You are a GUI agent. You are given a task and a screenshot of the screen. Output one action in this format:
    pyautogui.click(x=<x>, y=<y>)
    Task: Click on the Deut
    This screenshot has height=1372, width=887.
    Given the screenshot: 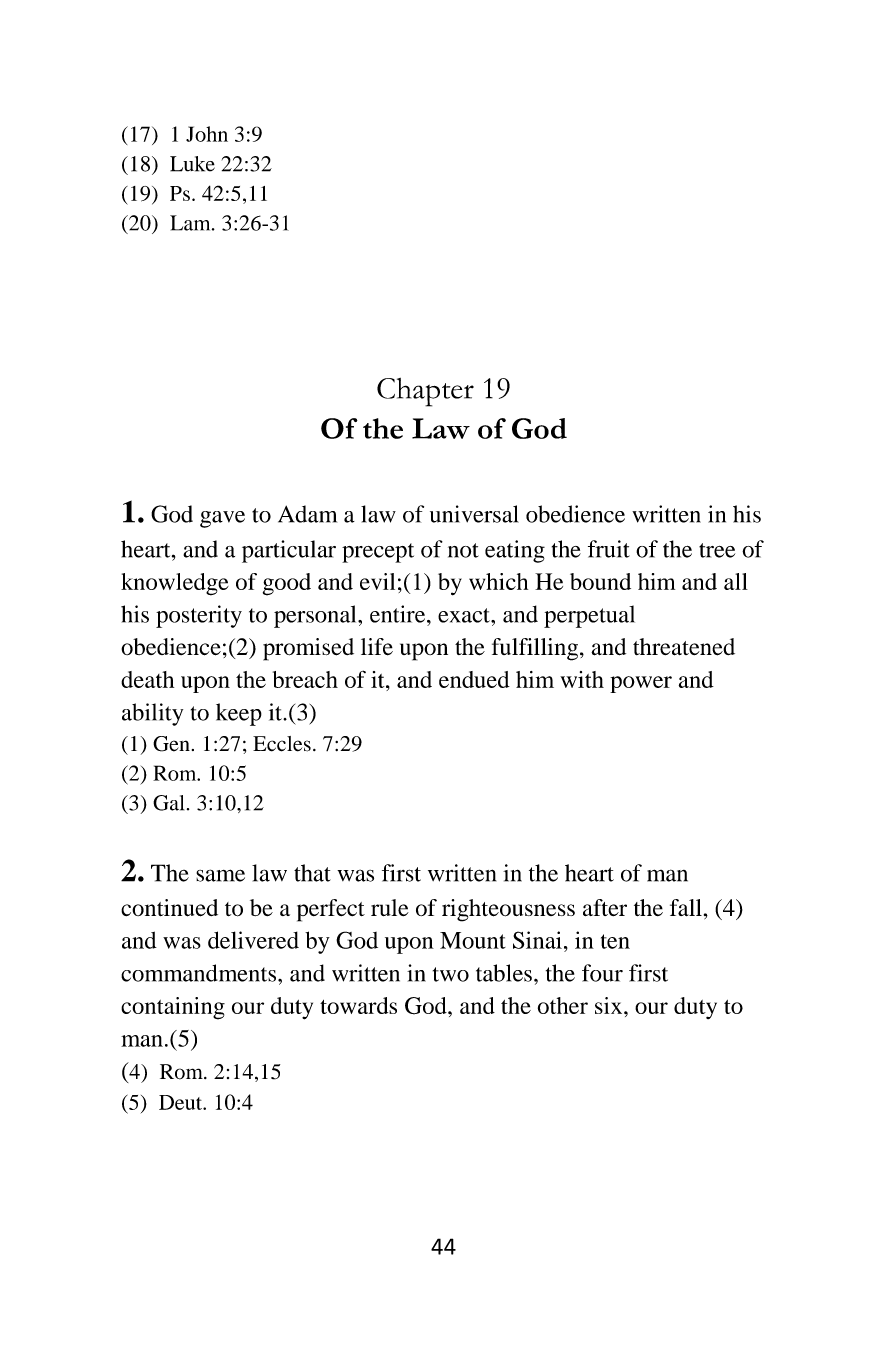 What is the action you would take?
    pyautogui.click(x=181, y=1102)
